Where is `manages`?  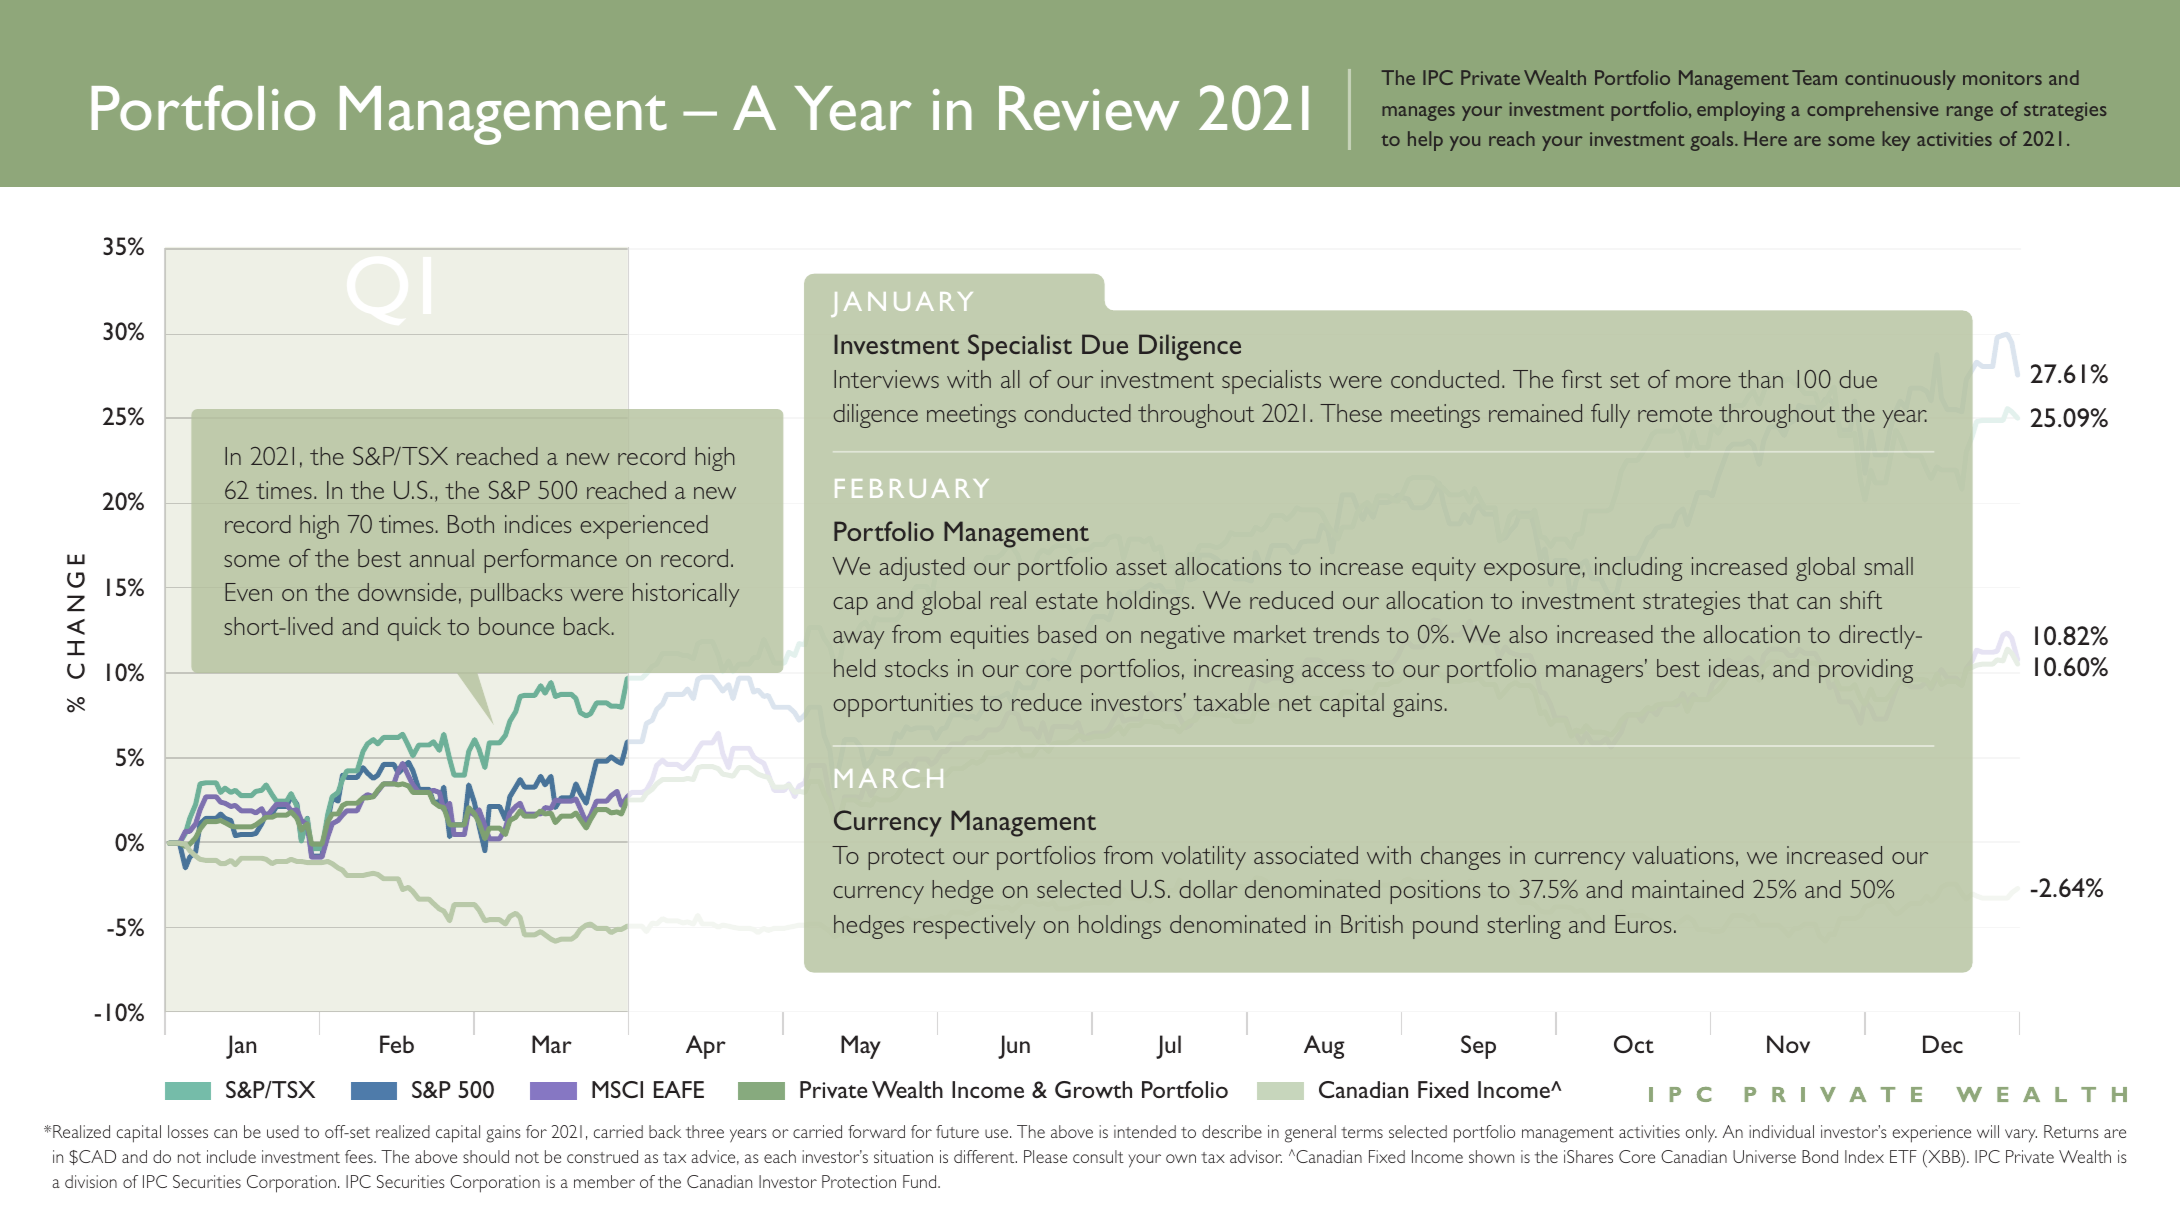 manages is located at coordinates (1418, 113).
